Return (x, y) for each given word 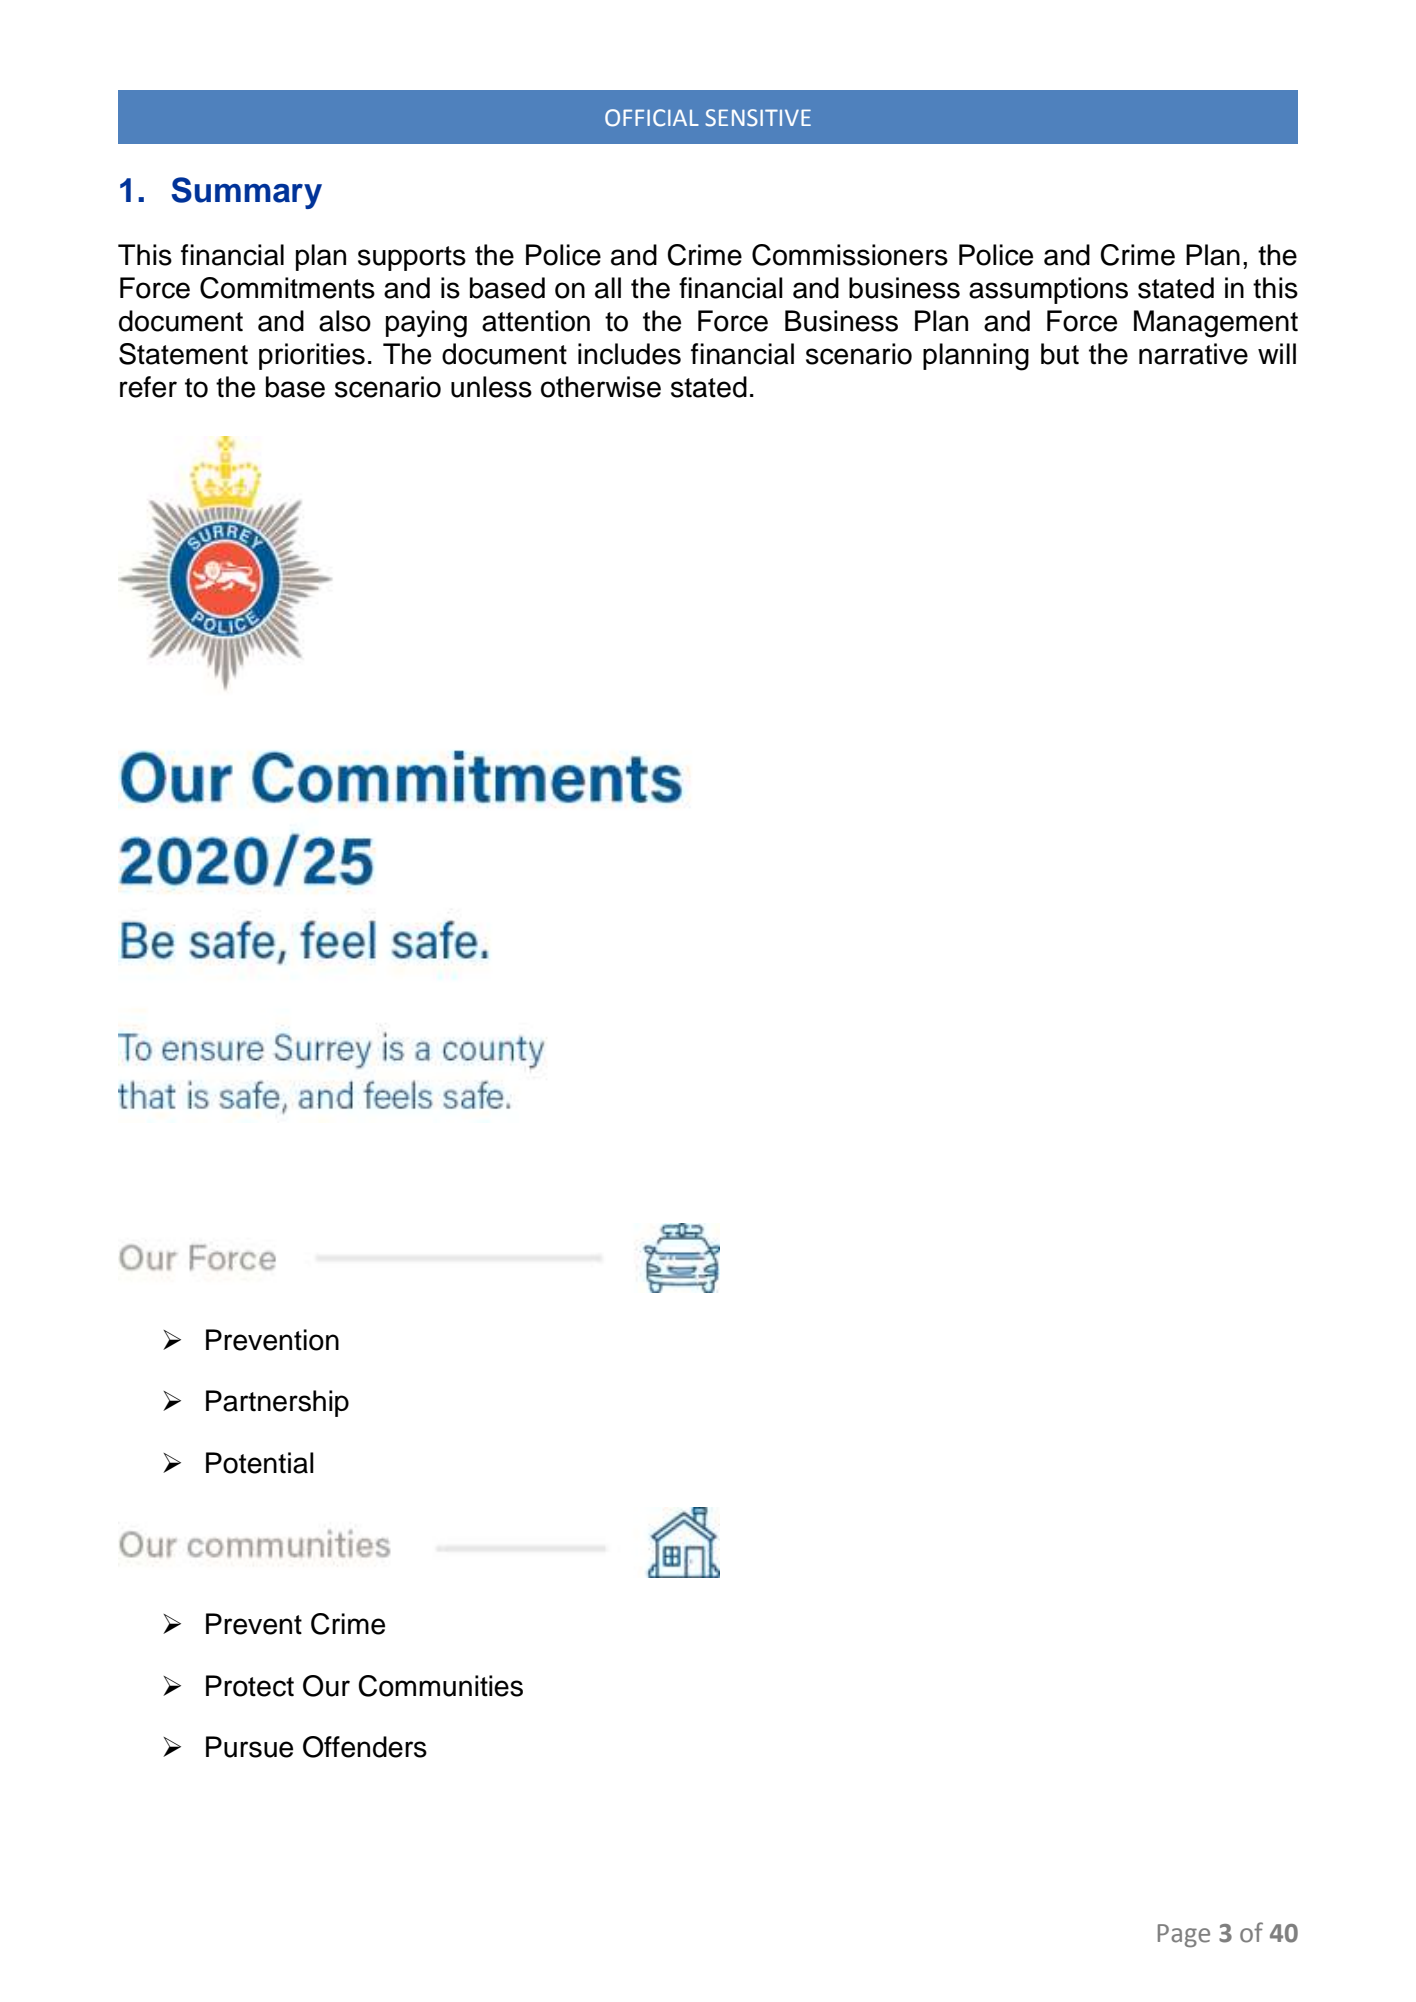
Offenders (365, 1747)
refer (148, 387)
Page (1184, 1935)
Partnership (277, 1403)
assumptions (1048, 290)
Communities (440, 1686)
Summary (246, 193)
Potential (260, 1463)
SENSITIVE (758, 118)
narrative (1193, 354)
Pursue (249, 1747)
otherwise (601, 387)
